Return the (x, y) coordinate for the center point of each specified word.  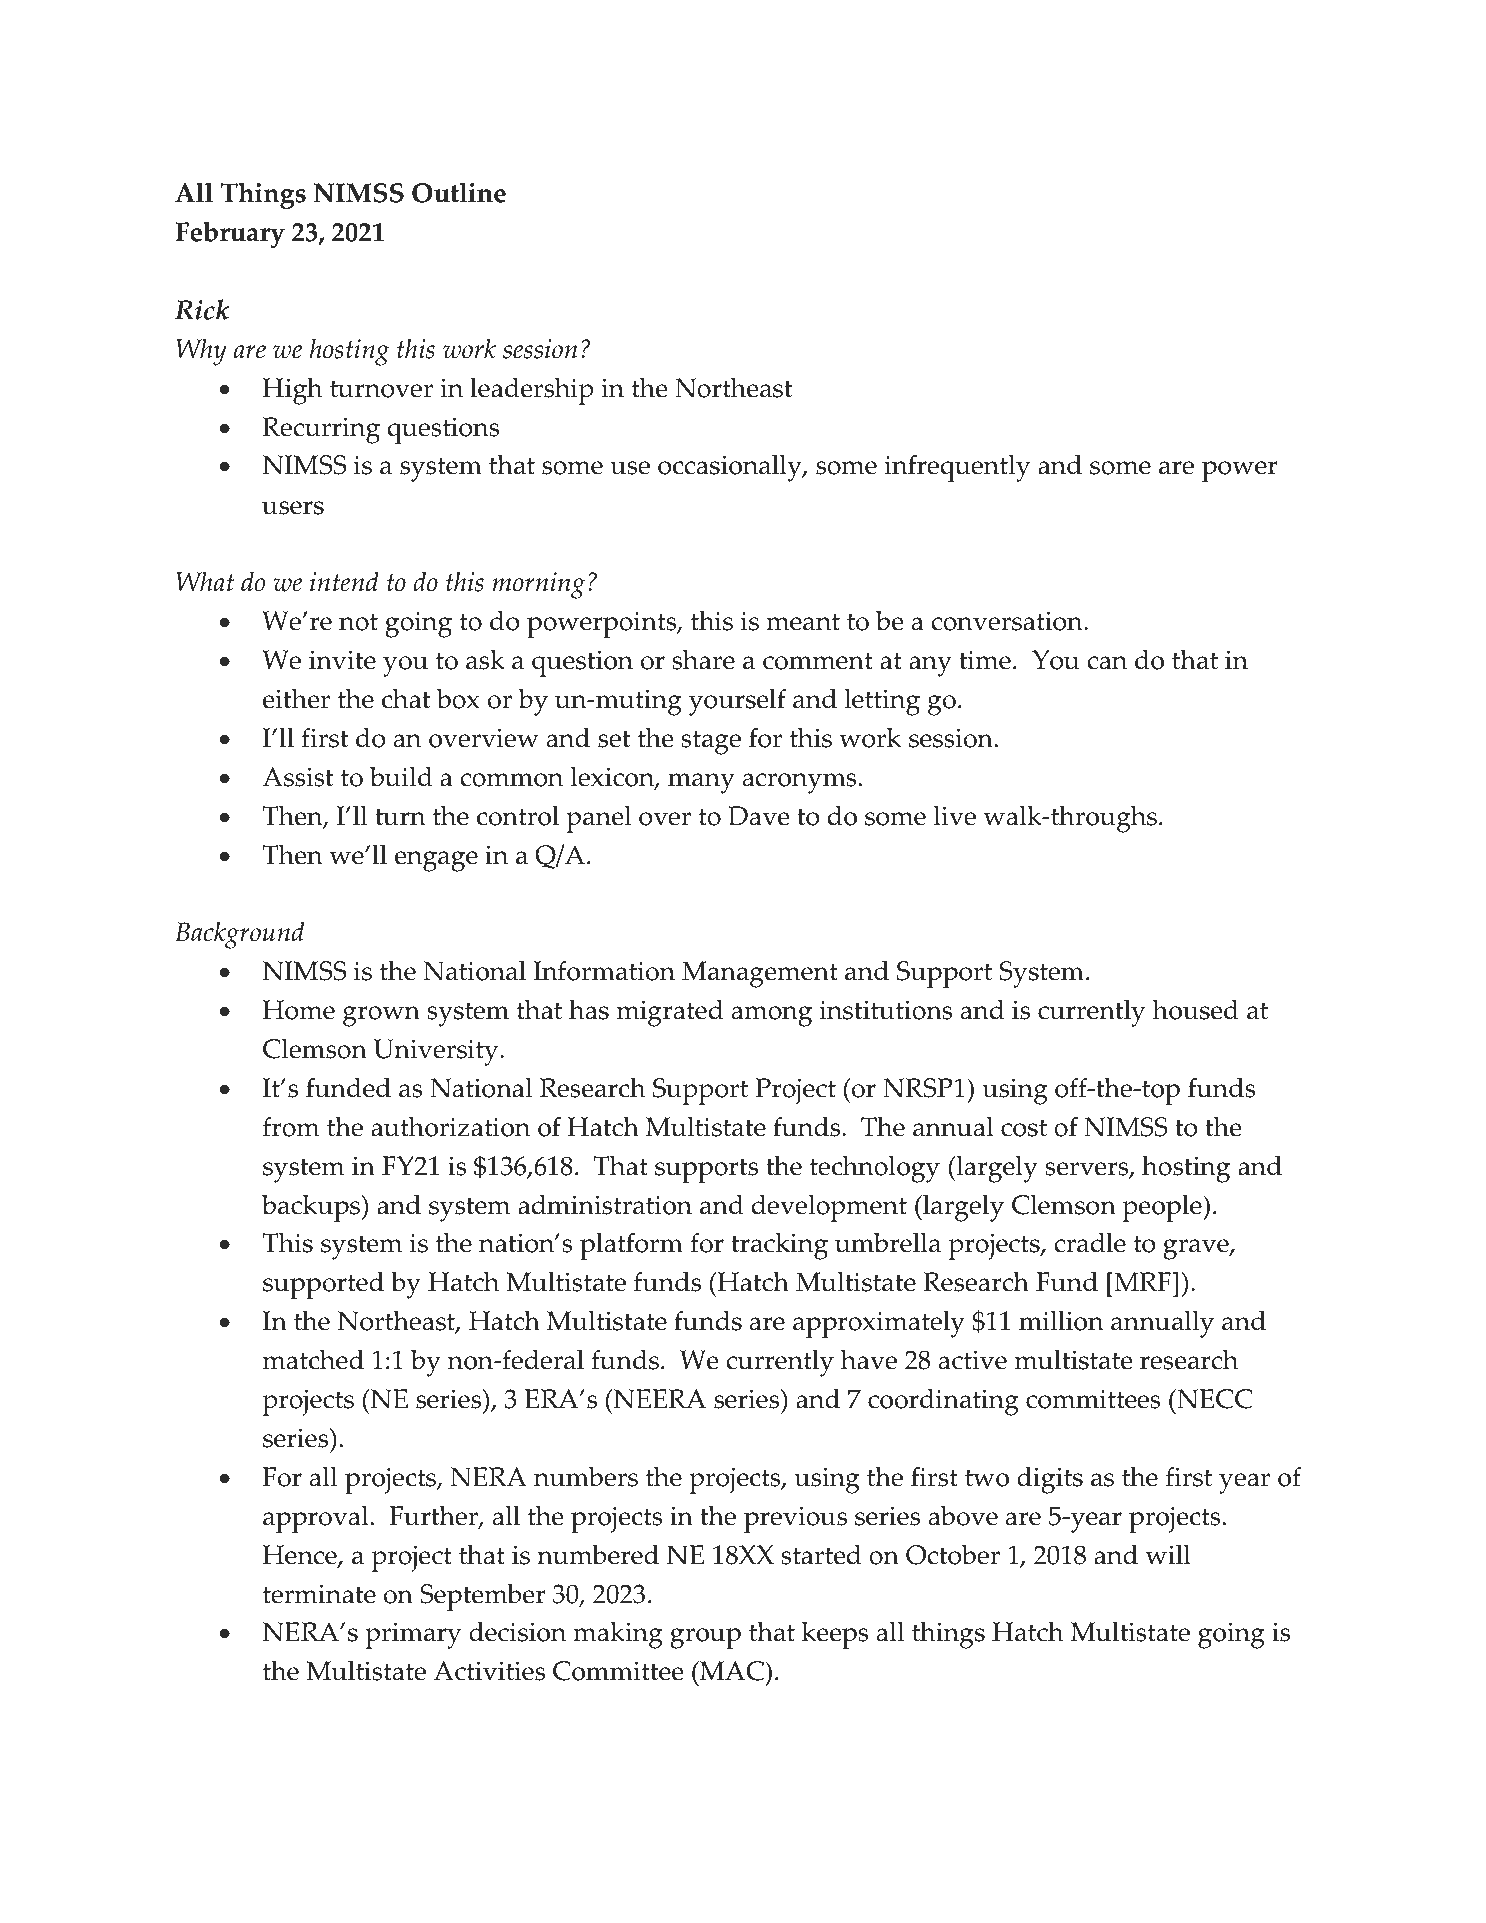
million (1061, 1320)
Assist (297, 777)
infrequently (958, 468)
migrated (670, 1013)
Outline (459, 192)
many (701, 783)
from (291, 1126)
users (293, 508)
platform (631, 1246)
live (955, 816)
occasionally (731, 468)
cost (1024, 1128)
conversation (1008, 621)
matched (313, 1359)
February (230, 235)
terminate (319, 1594)
